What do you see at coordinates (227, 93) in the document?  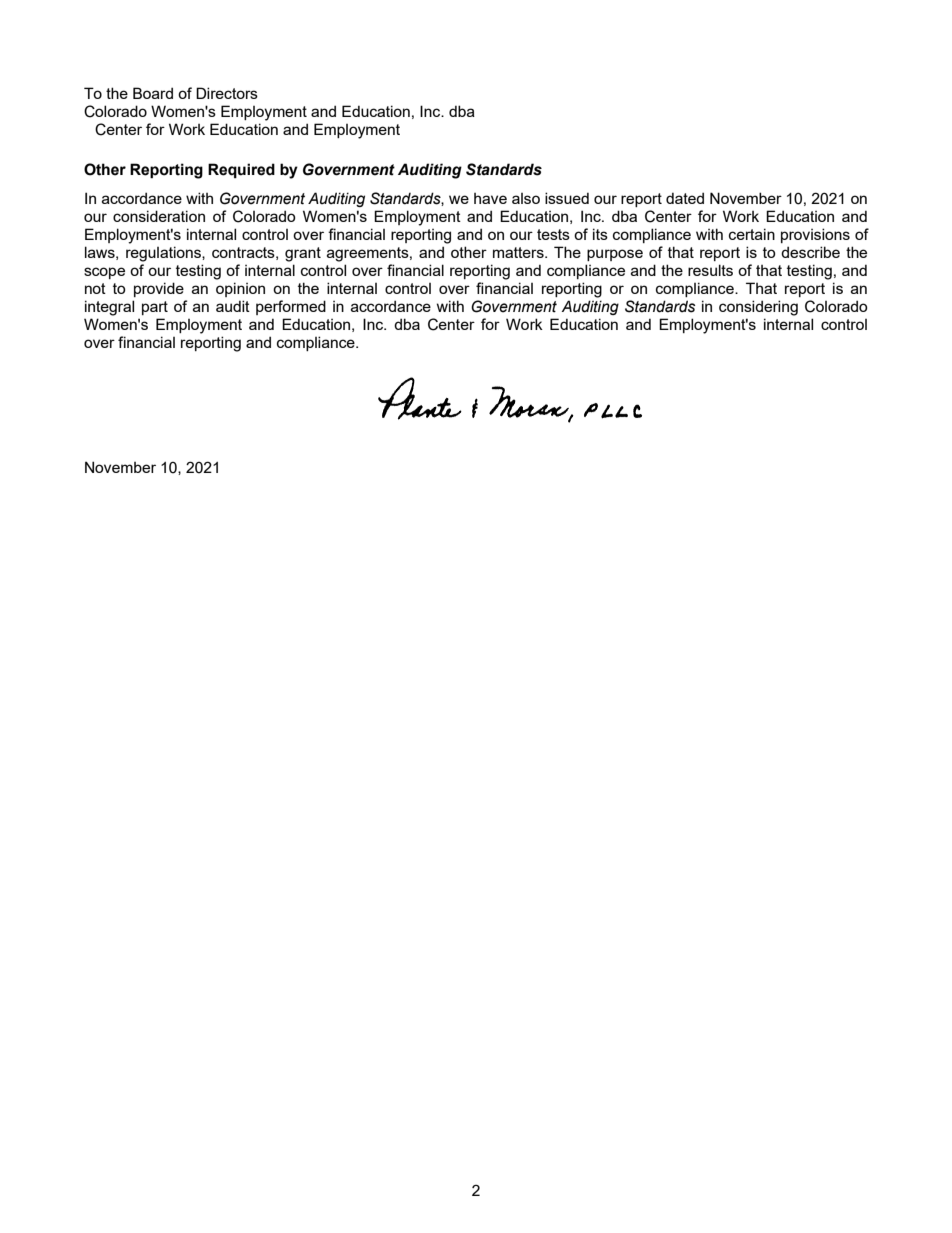 I see `Directors` at bounding box center [227, 93].
